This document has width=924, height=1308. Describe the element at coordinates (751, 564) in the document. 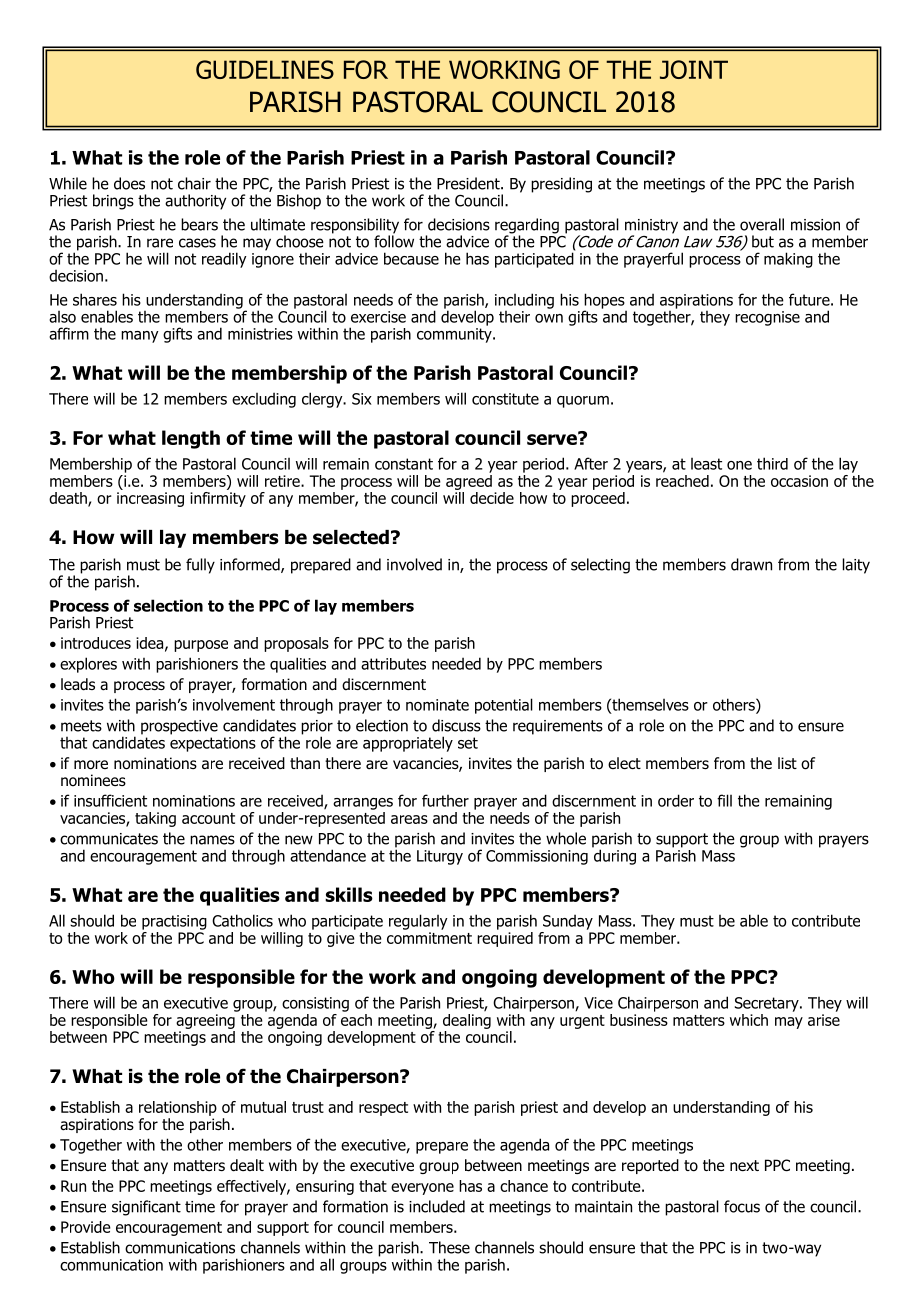

I see `drawn` at that location.
